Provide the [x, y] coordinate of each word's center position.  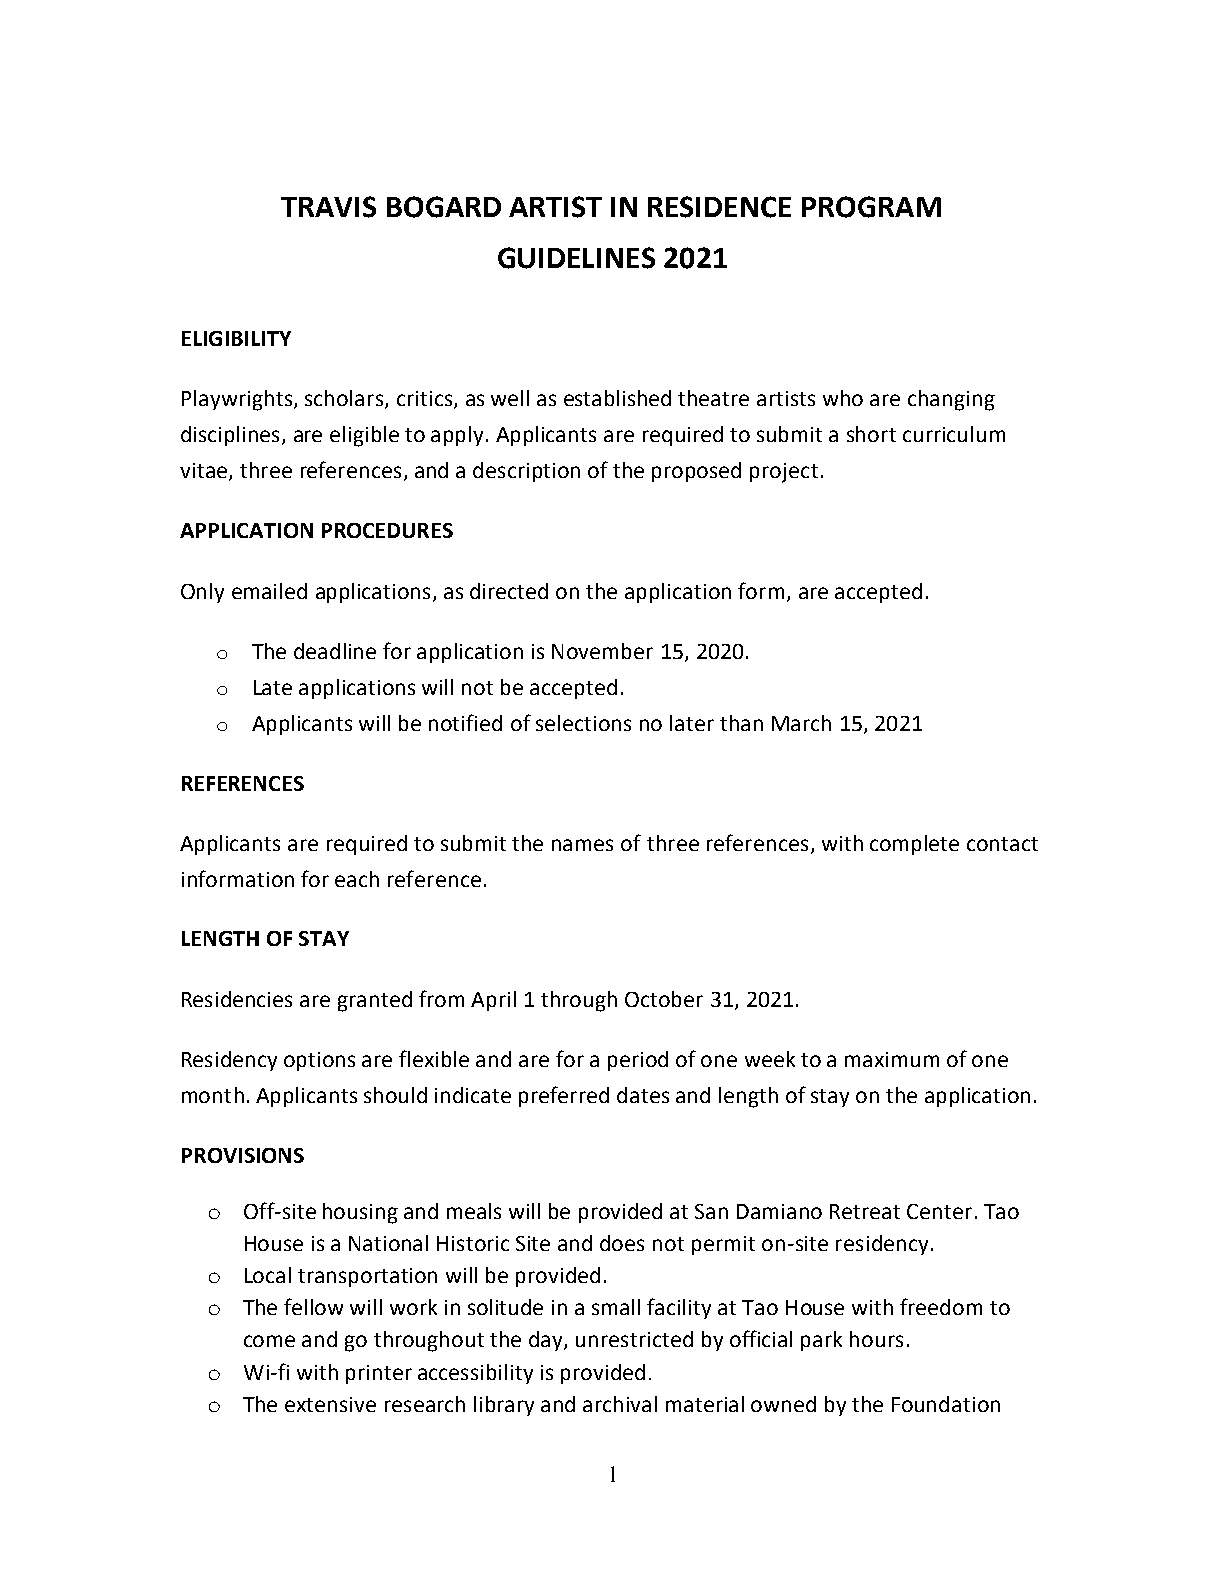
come [269, 1341]
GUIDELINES [576, 258]
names [582, 845]
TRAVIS [328, 207]
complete [914, 845]
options [319, 1061]
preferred [564, 1096]
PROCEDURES [387, 530]
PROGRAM [871, 207]
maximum [892, 1059]
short [871, 434]
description [526, 472]
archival [620, 1404]
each [357, 879]
